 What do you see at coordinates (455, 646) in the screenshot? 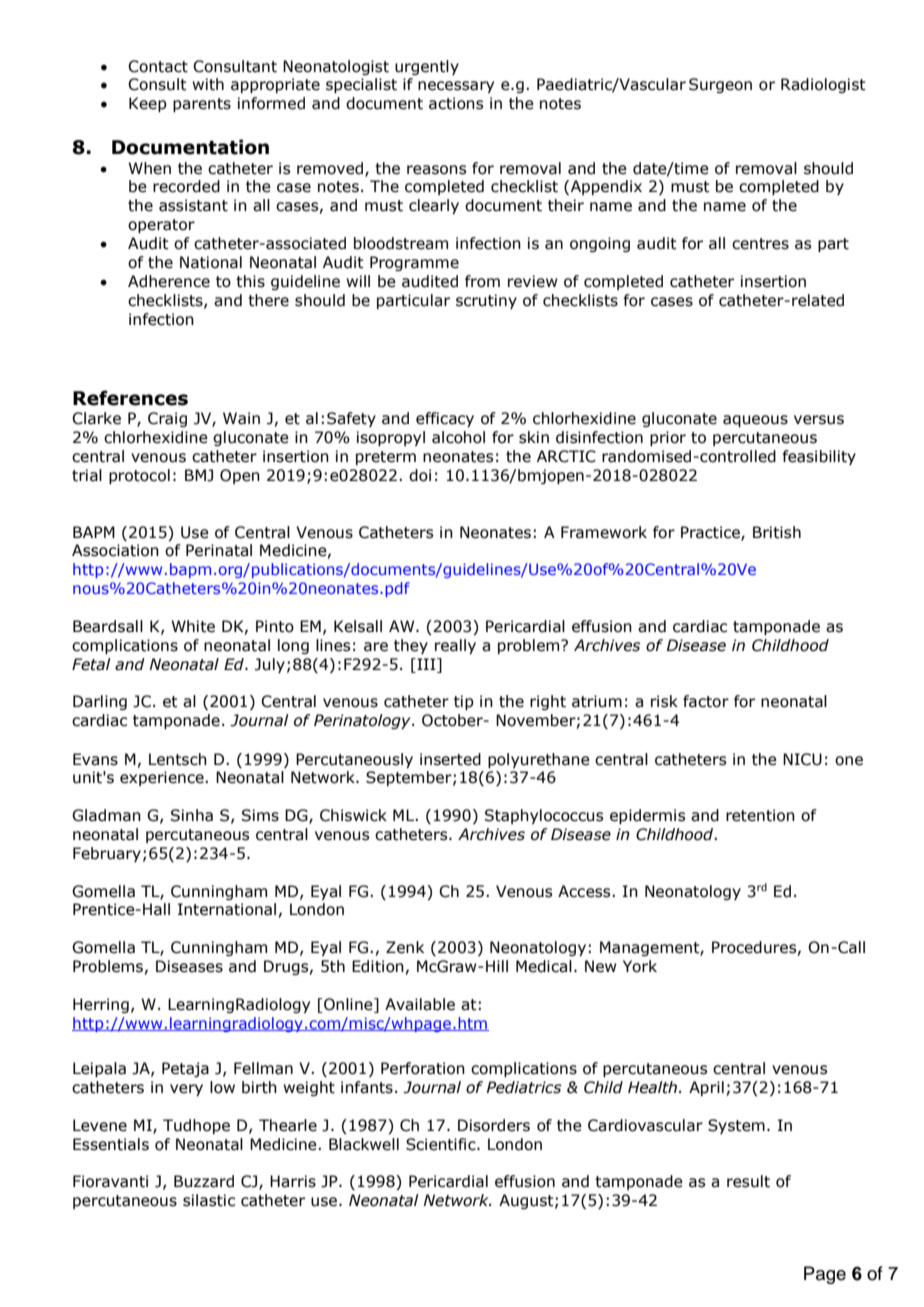
I see `really` at bounding box center [455, 646].
